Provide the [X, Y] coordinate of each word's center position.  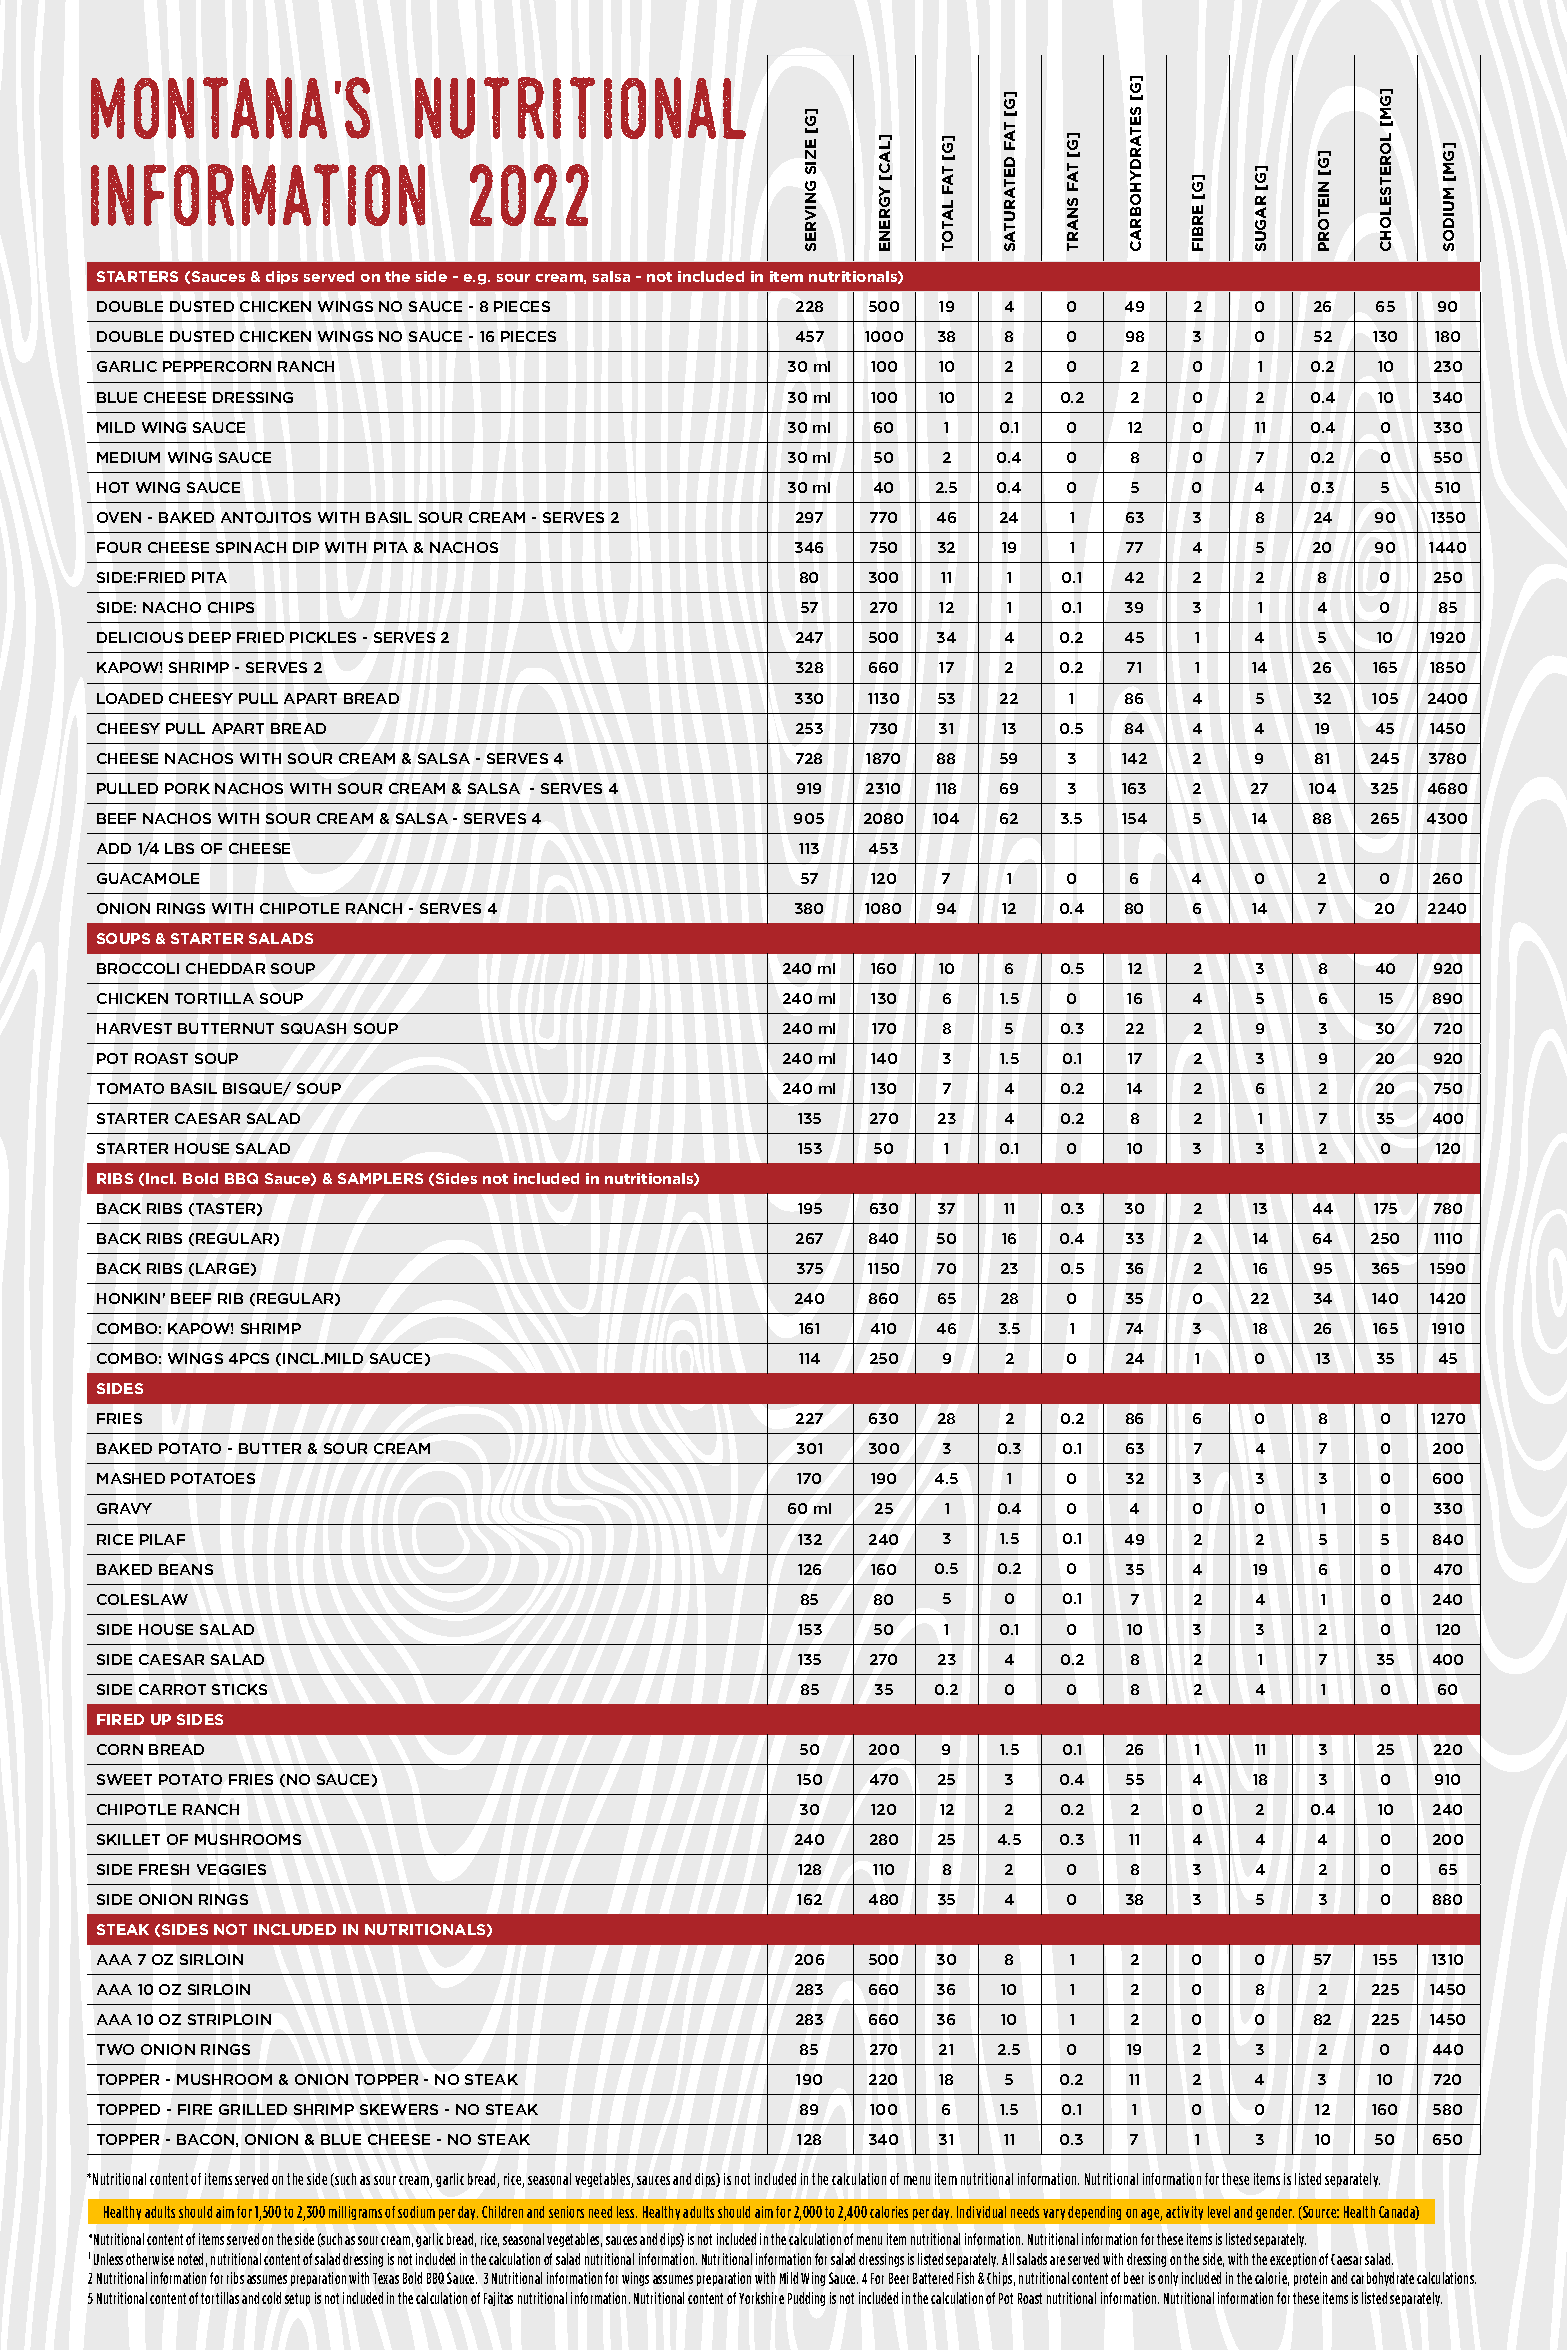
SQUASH [313, 1028]
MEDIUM [128, 457]
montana [209, 108]
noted [190, 2259]
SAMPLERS [380, 1178]
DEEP [210, 637]
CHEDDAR [225, 968]
